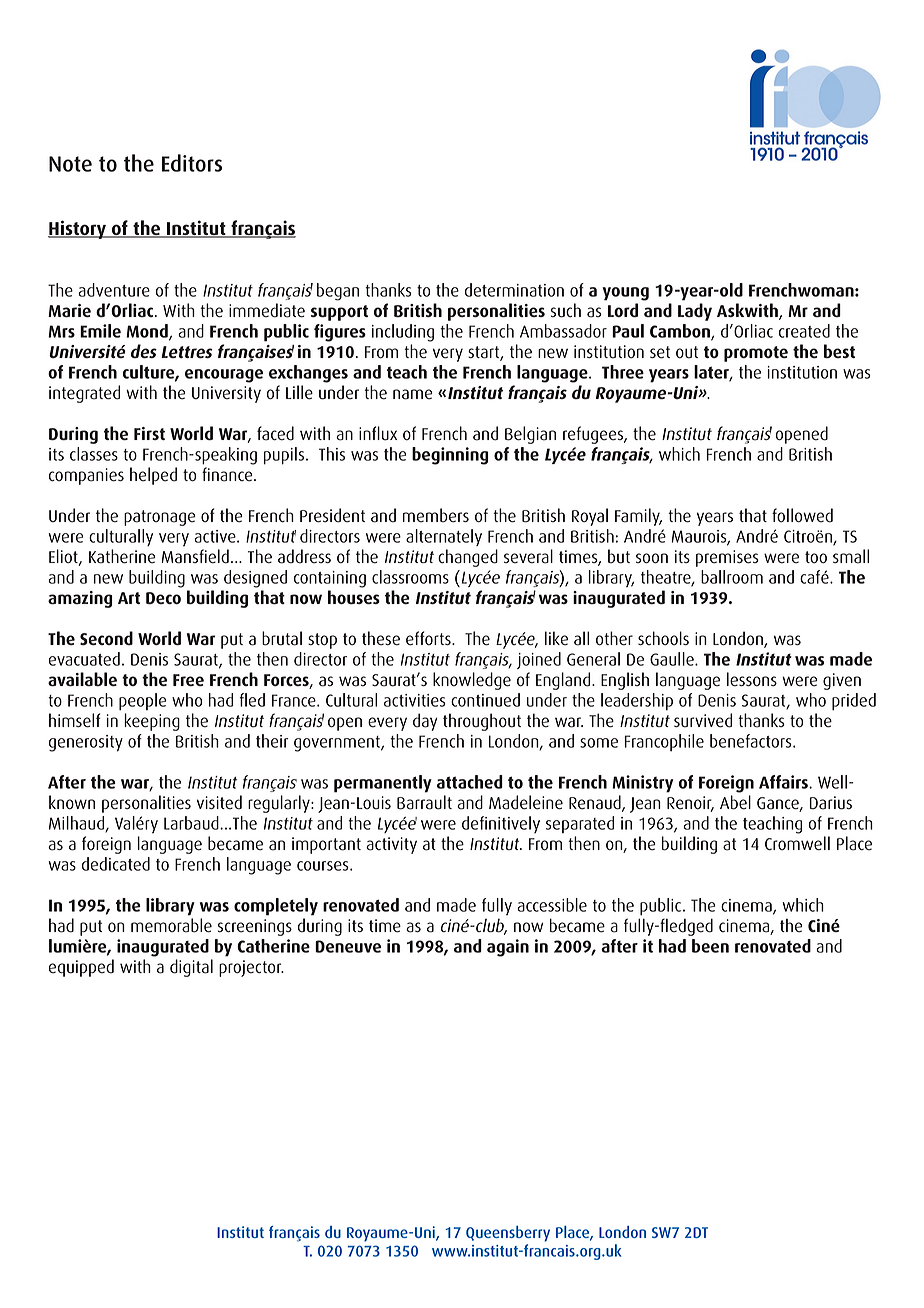 The height and width of the screenshot is (1308, 924). I want to click on Abel, so click(735, 802).
